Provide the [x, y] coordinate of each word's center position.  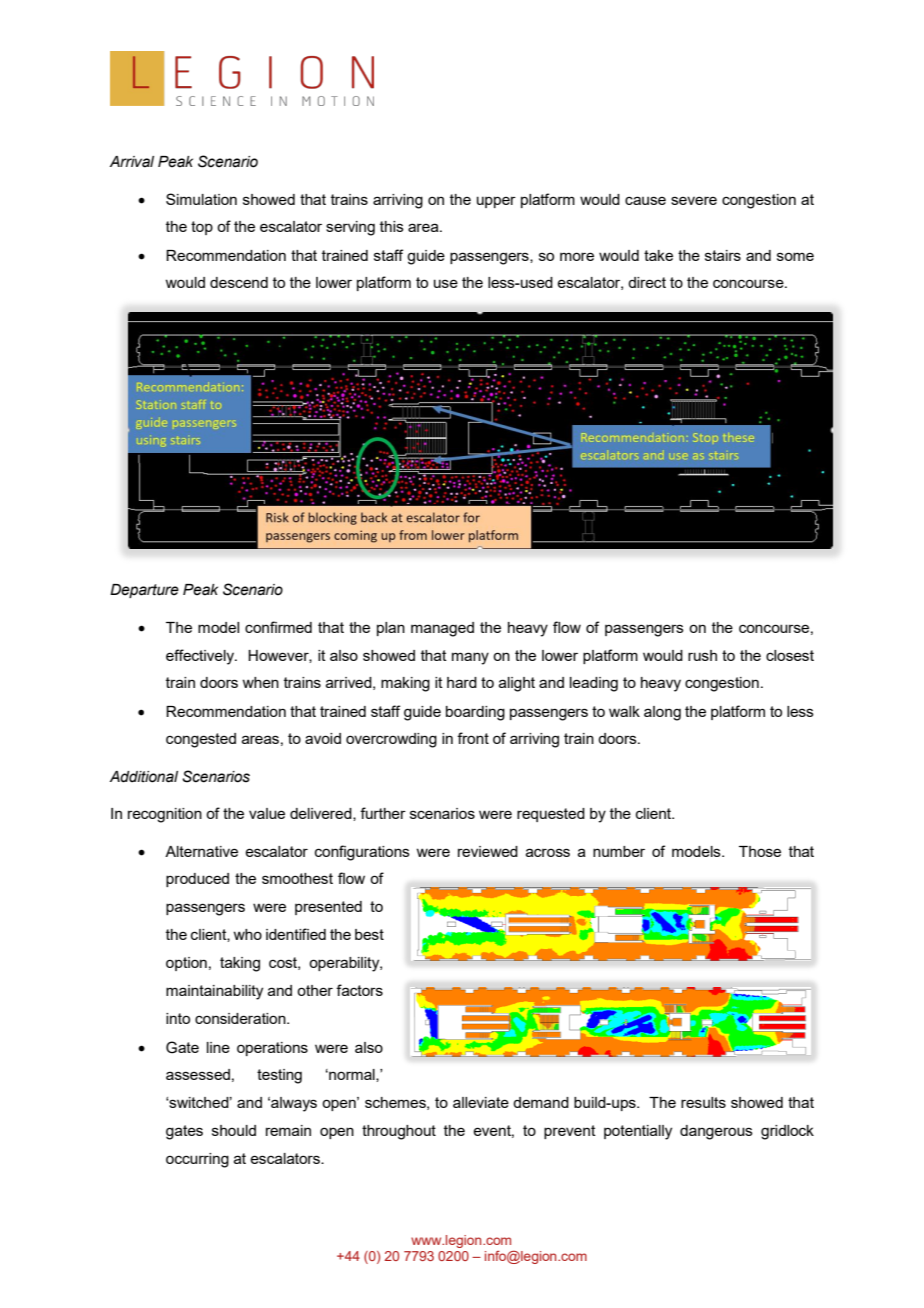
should [234, 1130]
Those [760, 851]
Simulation [201, 199]
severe [694, 200]
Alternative [201, 851]
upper [496, 202]
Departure [144, 591]
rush [702, 655]
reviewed [488, 851]
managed [442, 629]
